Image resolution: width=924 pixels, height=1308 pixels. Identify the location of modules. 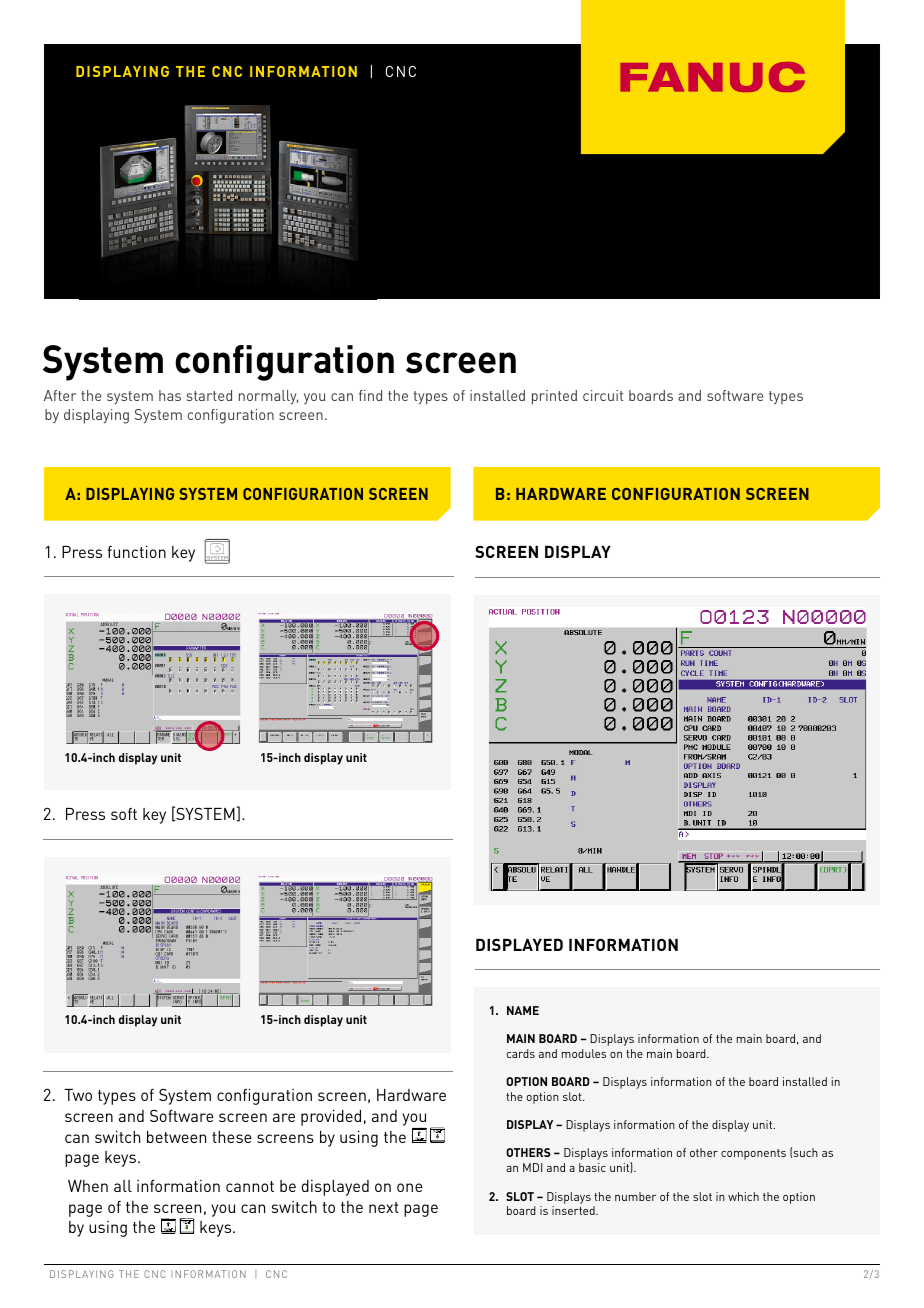
(584, 1053).
